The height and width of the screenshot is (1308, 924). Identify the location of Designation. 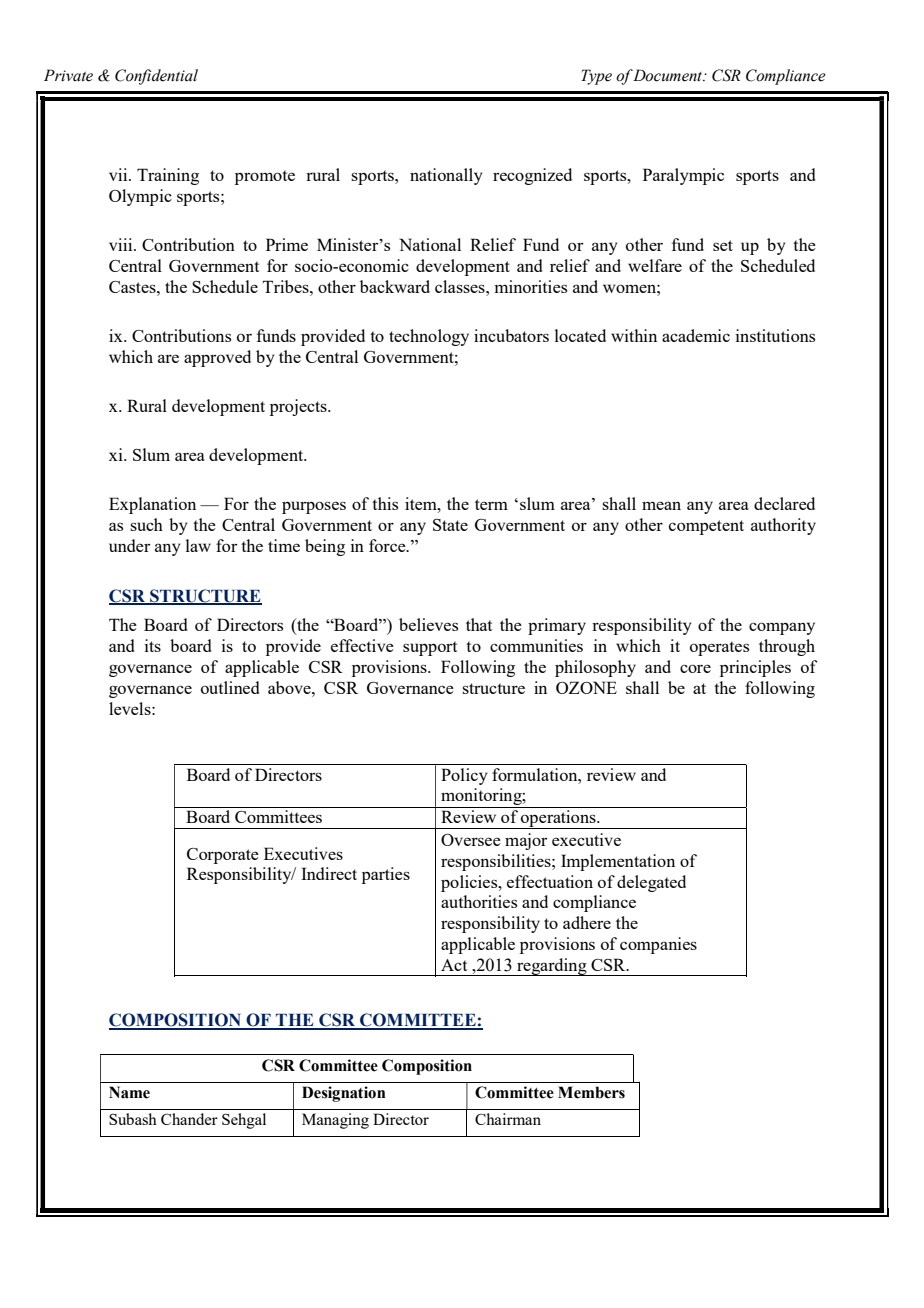
(344, 1094).
